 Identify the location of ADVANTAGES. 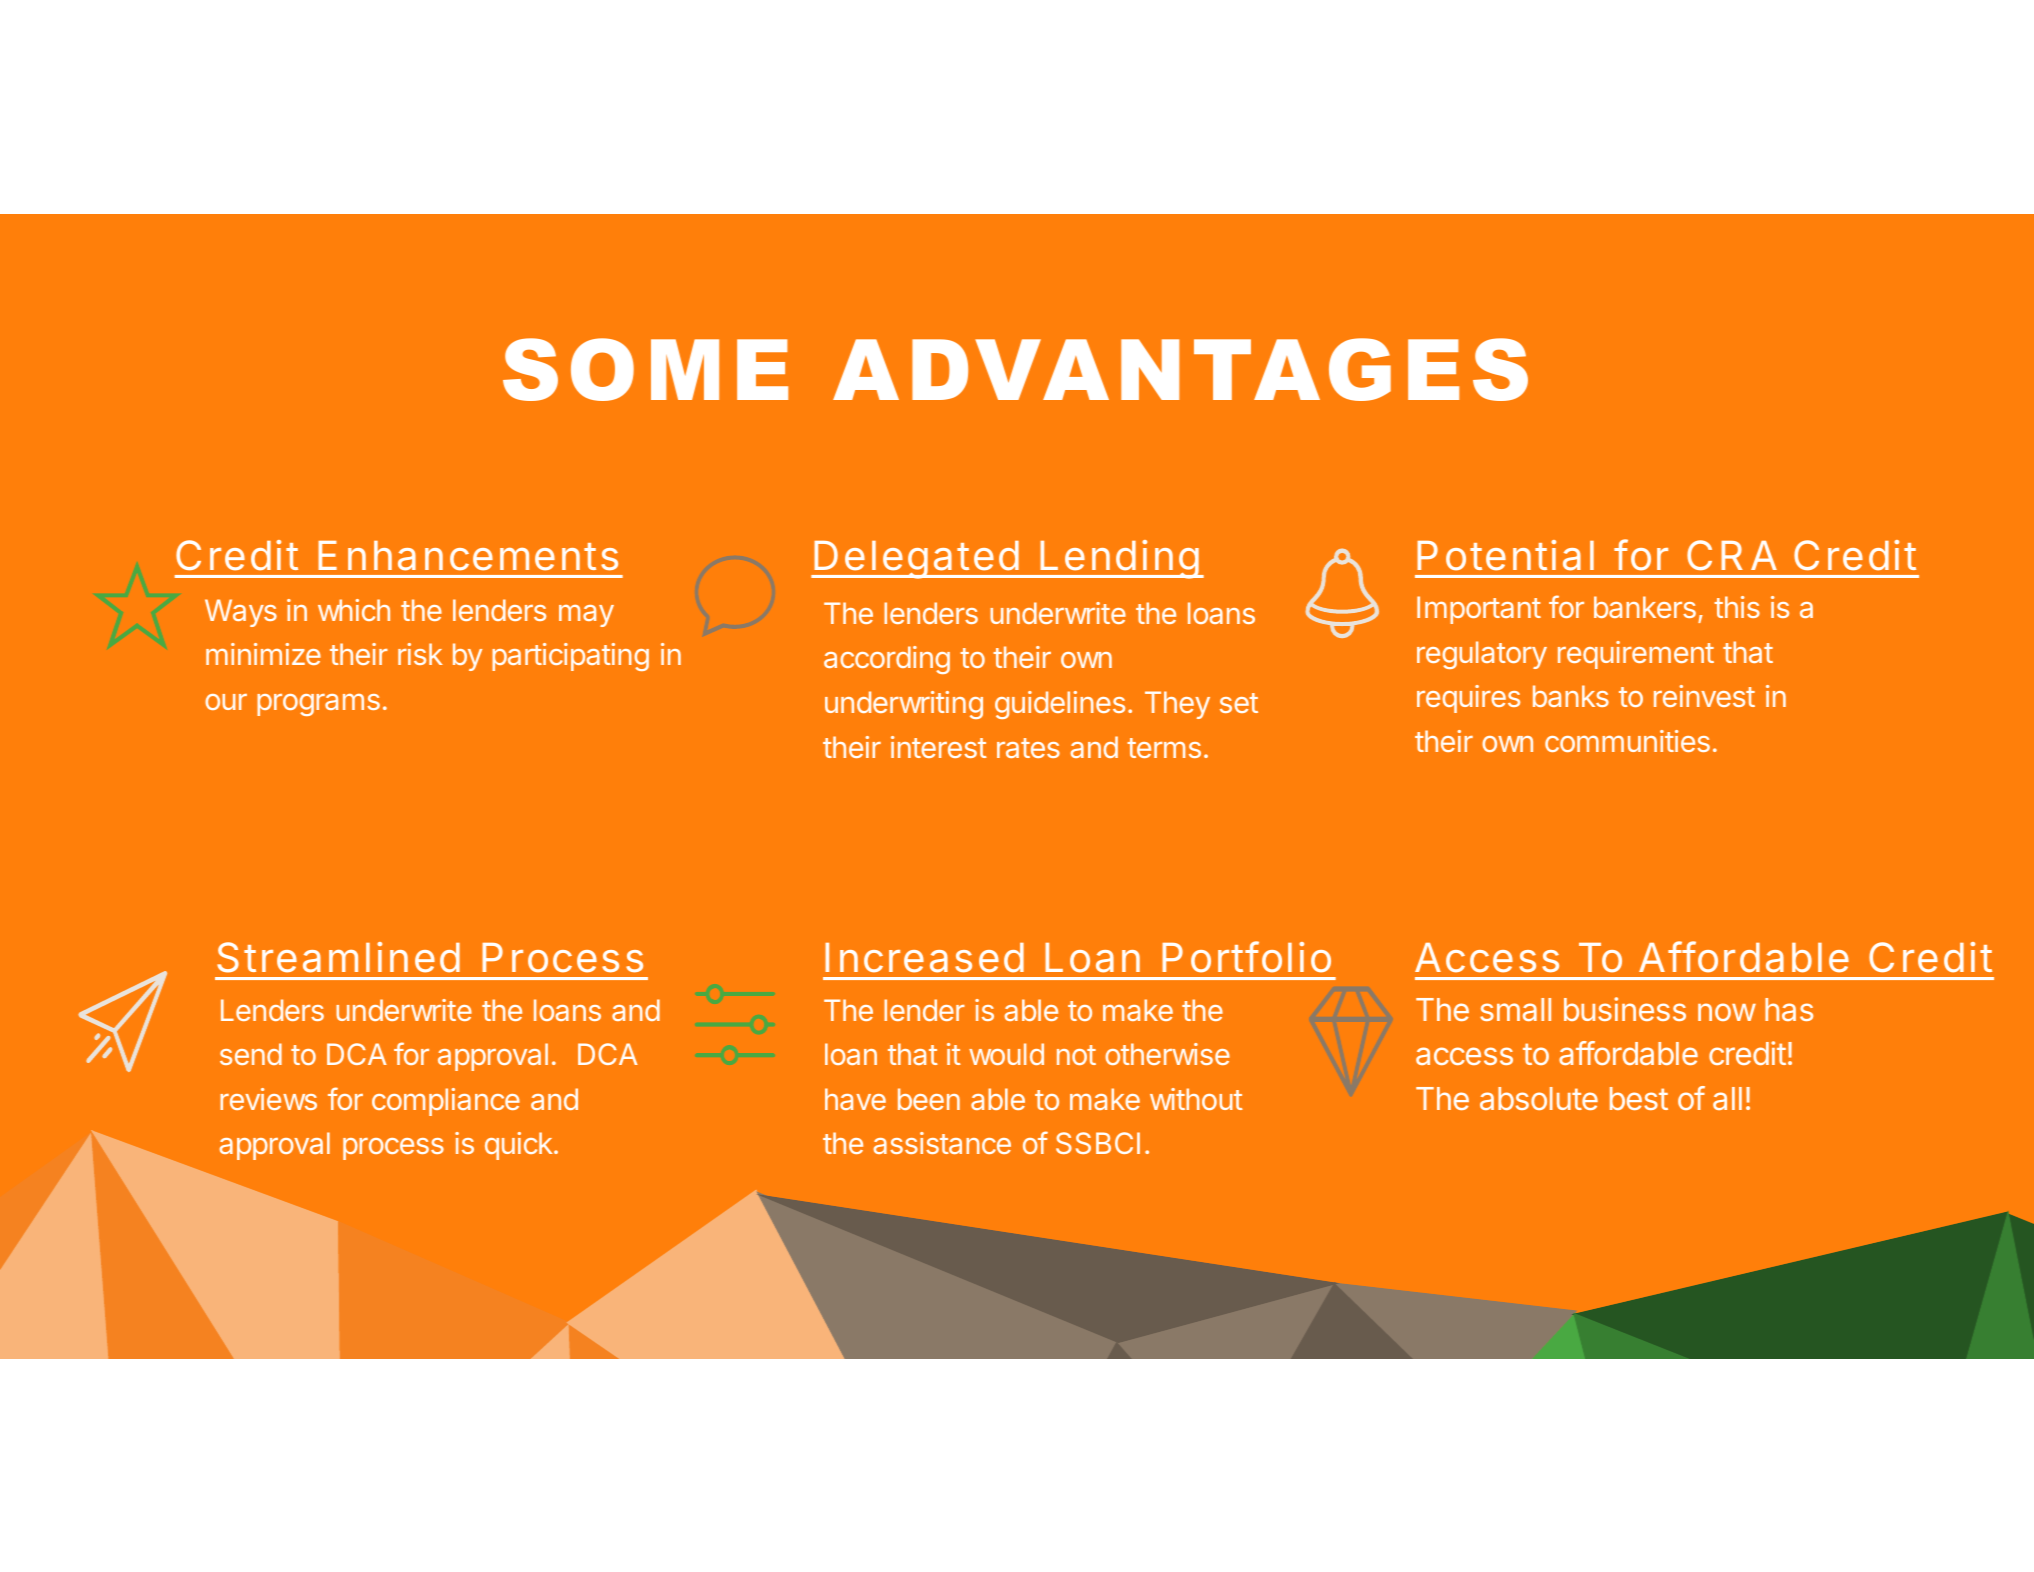
(1180, 369).
